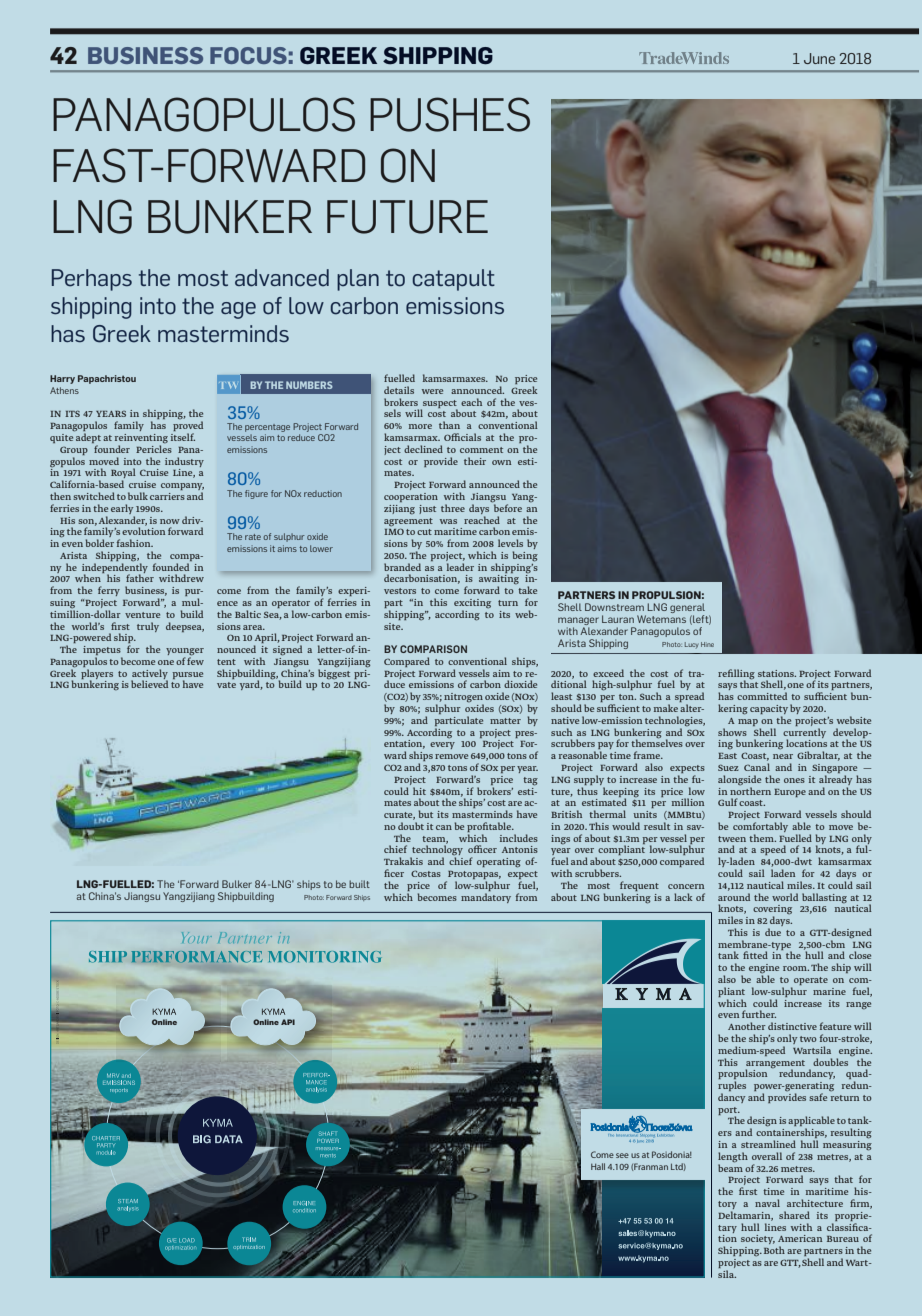 The height and width of the document is (1316, 922). What do you see at coordinates (288, 1022) in the document?
I see `API` at bounding box center [288, 1022].
